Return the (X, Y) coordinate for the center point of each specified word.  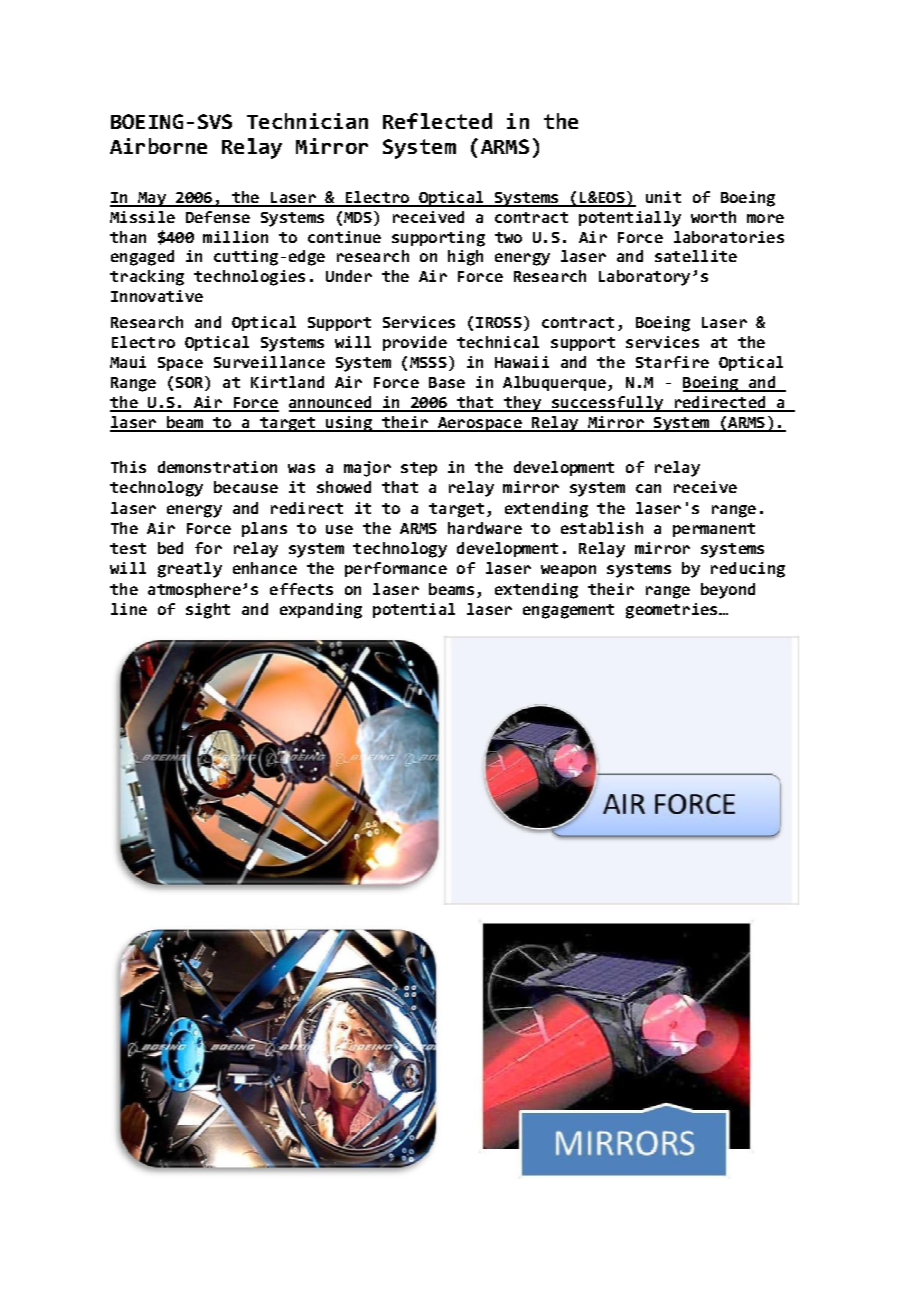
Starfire (672, 362)
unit (663, 197)
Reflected (437, 121)
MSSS (428, 362)
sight (208, 611)
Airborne (158, 146)
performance (396, 569)
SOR (191, 383)
